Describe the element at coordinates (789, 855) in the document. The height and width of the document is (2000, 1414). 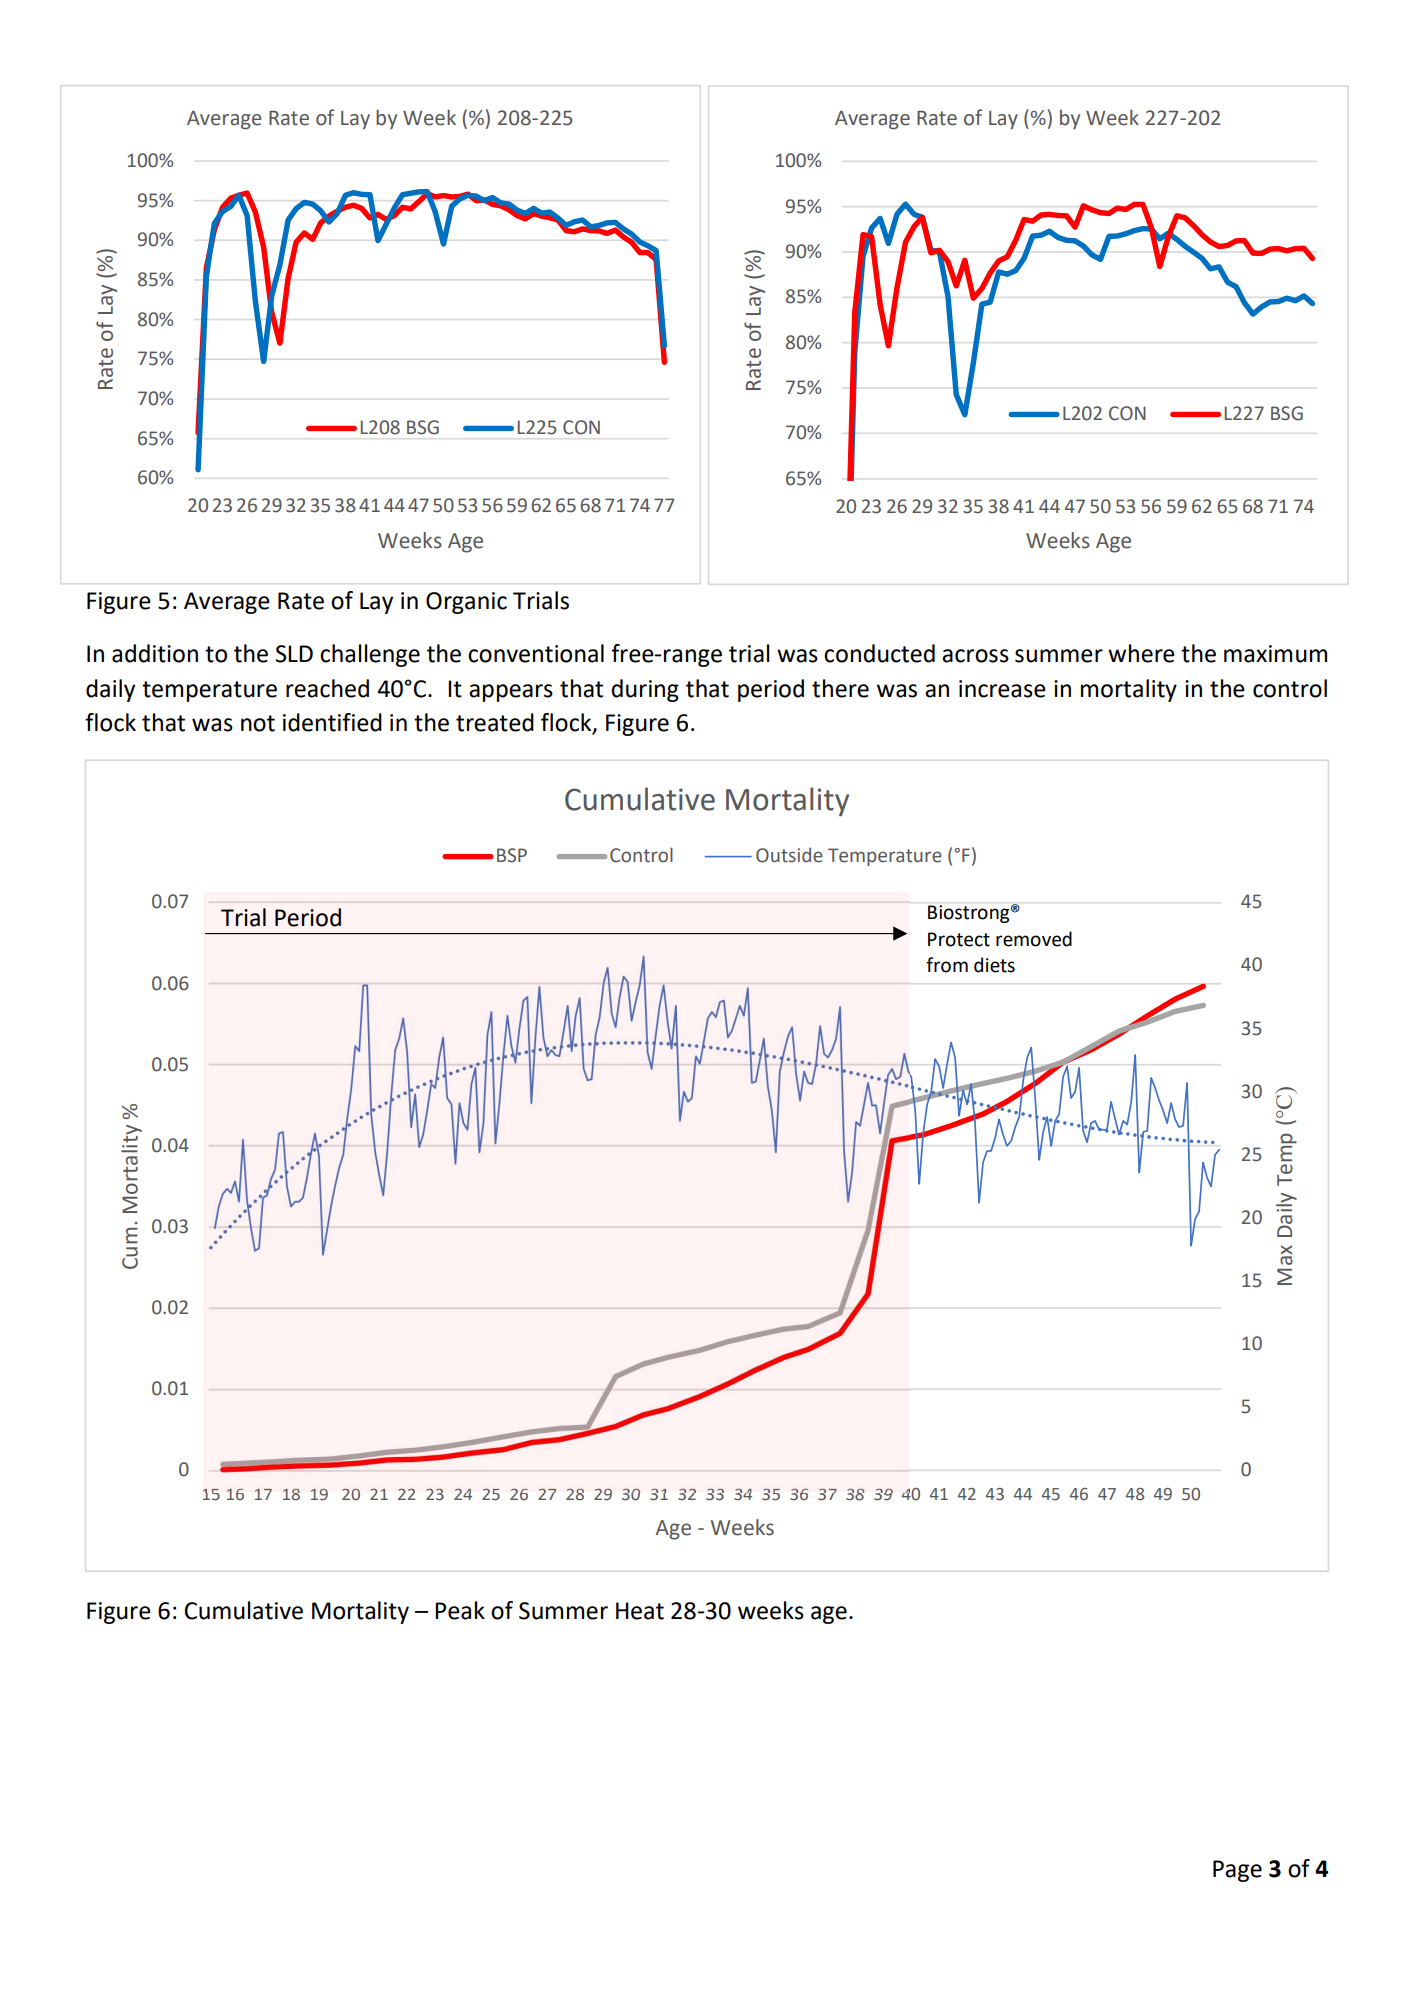
I see `Outside` at that location.
